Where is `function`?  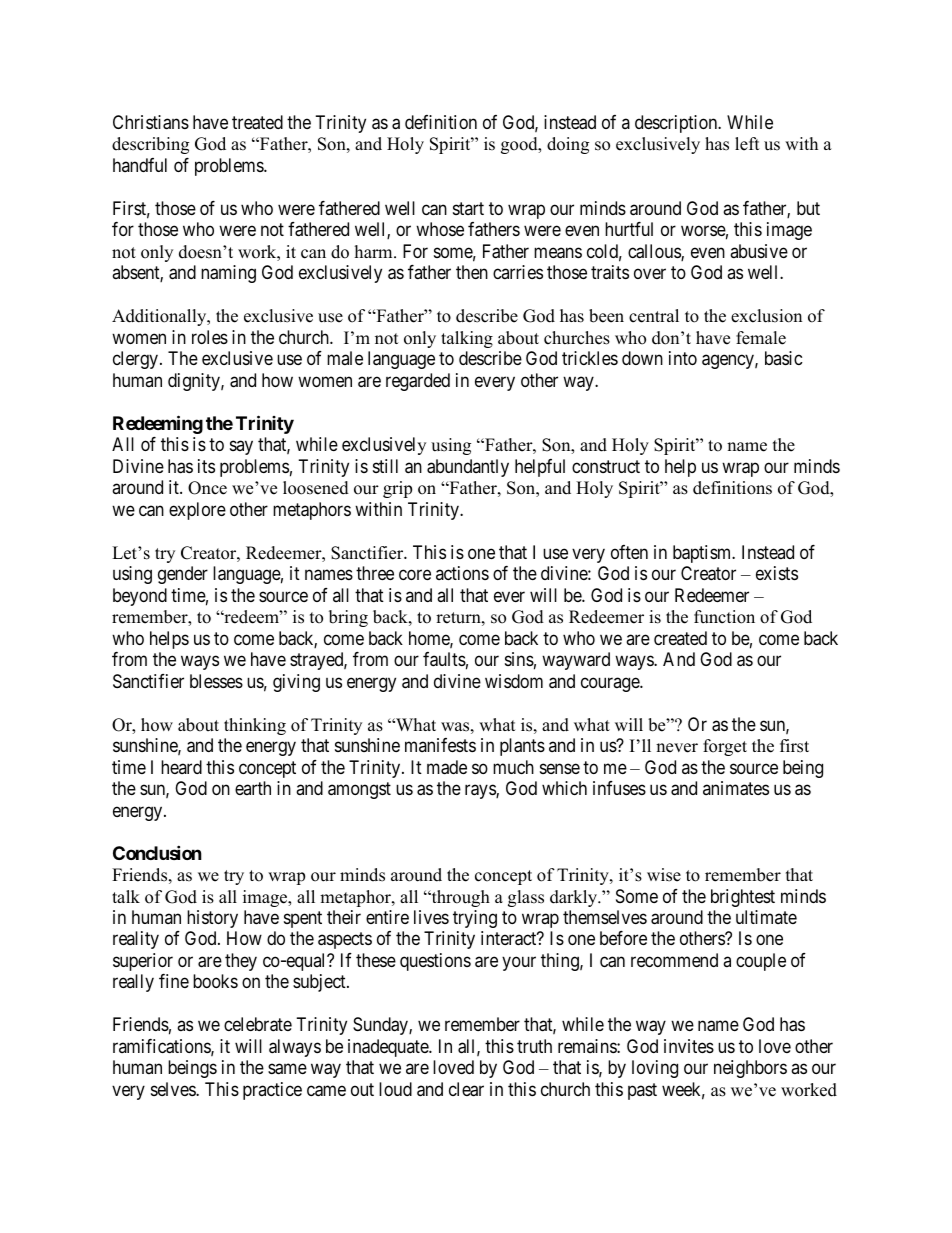
function is located at coordinates (724, 617).
